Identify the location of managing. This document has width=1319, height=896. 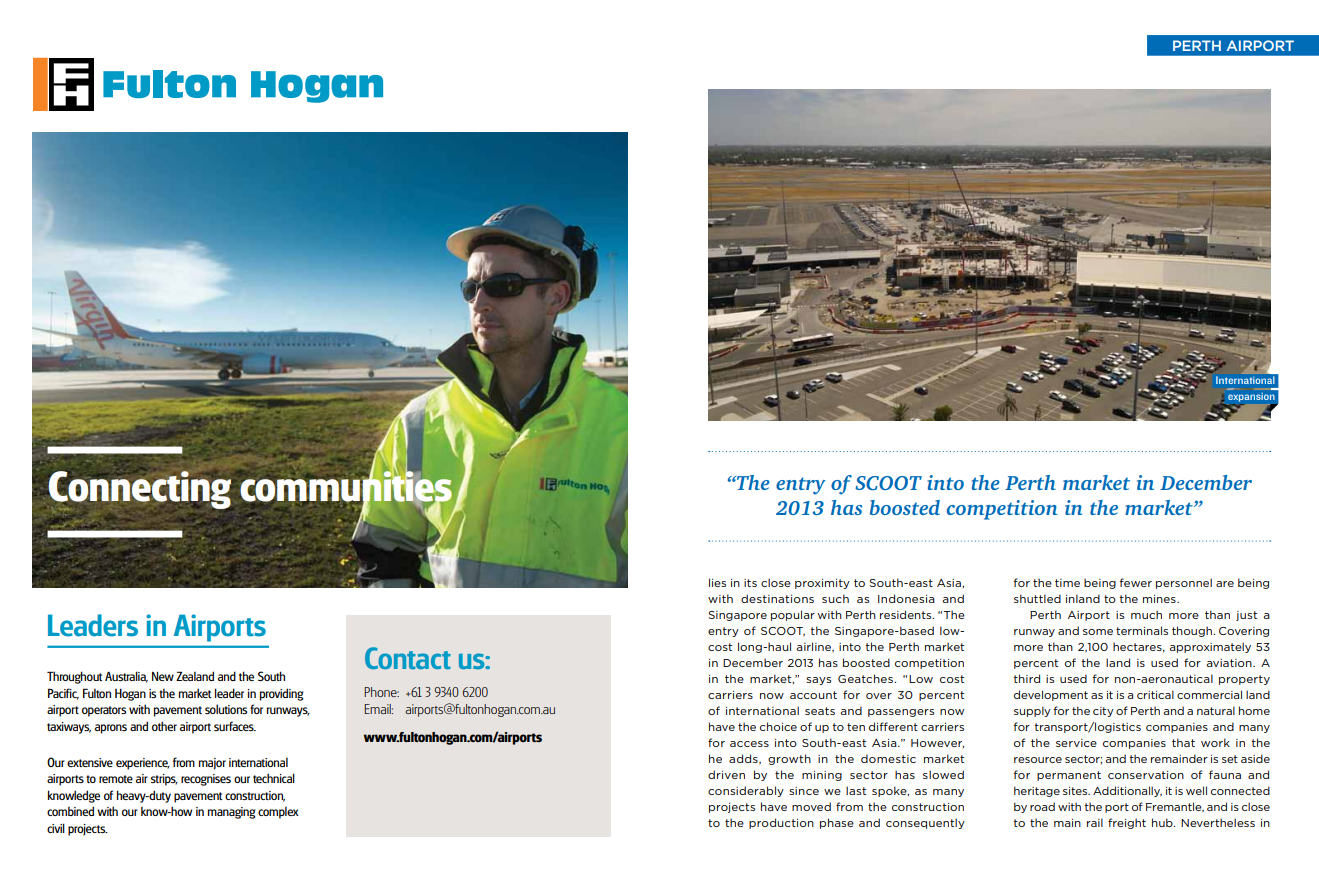
(231, 813).
